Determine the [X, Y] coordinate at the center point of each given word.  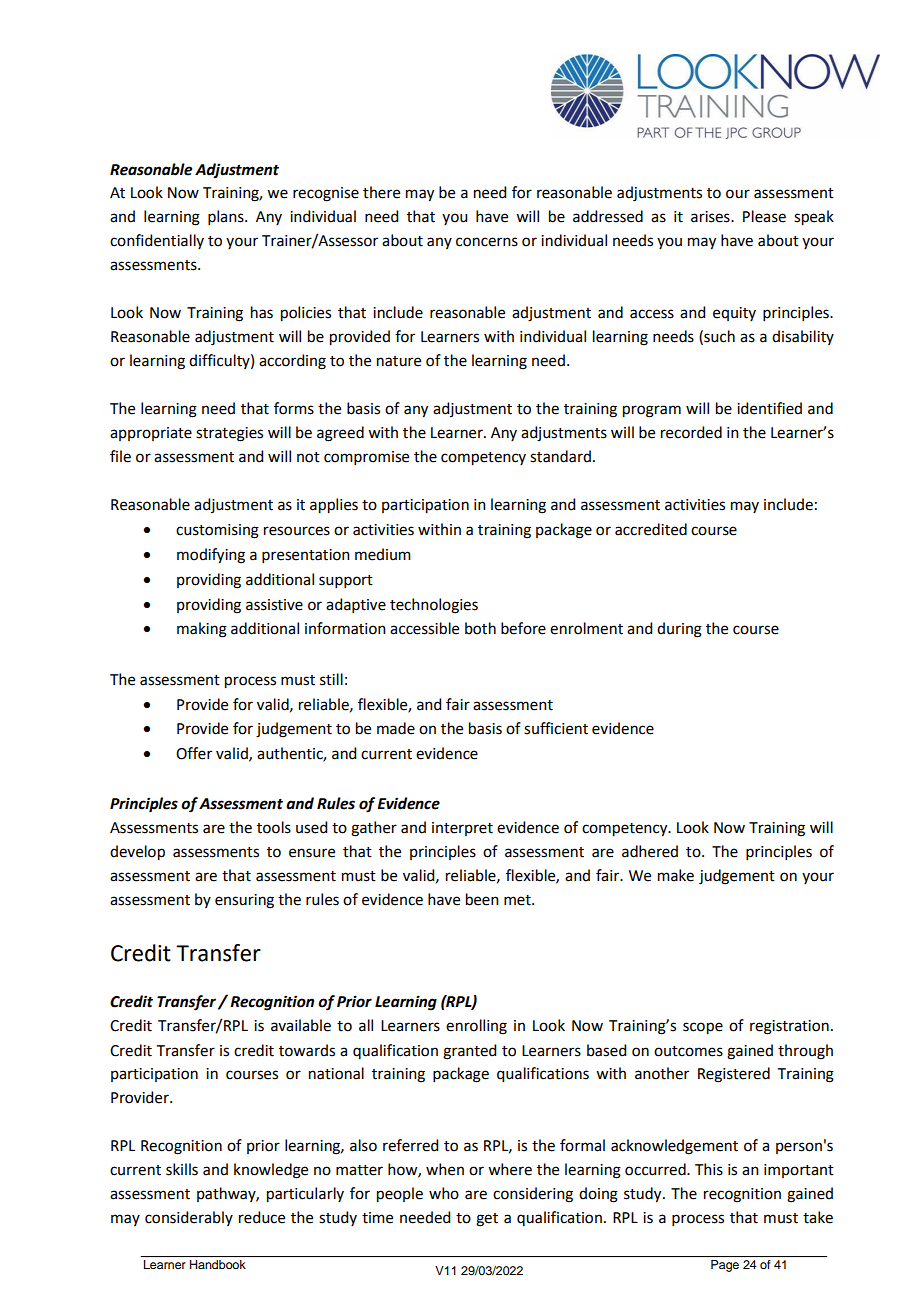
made [396, 728]
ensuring [244, 901]
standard [560, 456]
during [679, 630]
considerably [189, 1218]
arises [711, 217]
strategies [229, 434]
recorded [691, 432]
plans [227, 217]
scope [703, 1028]
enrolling [476, 1027]
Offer [194, 753]
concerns [487, 242]
